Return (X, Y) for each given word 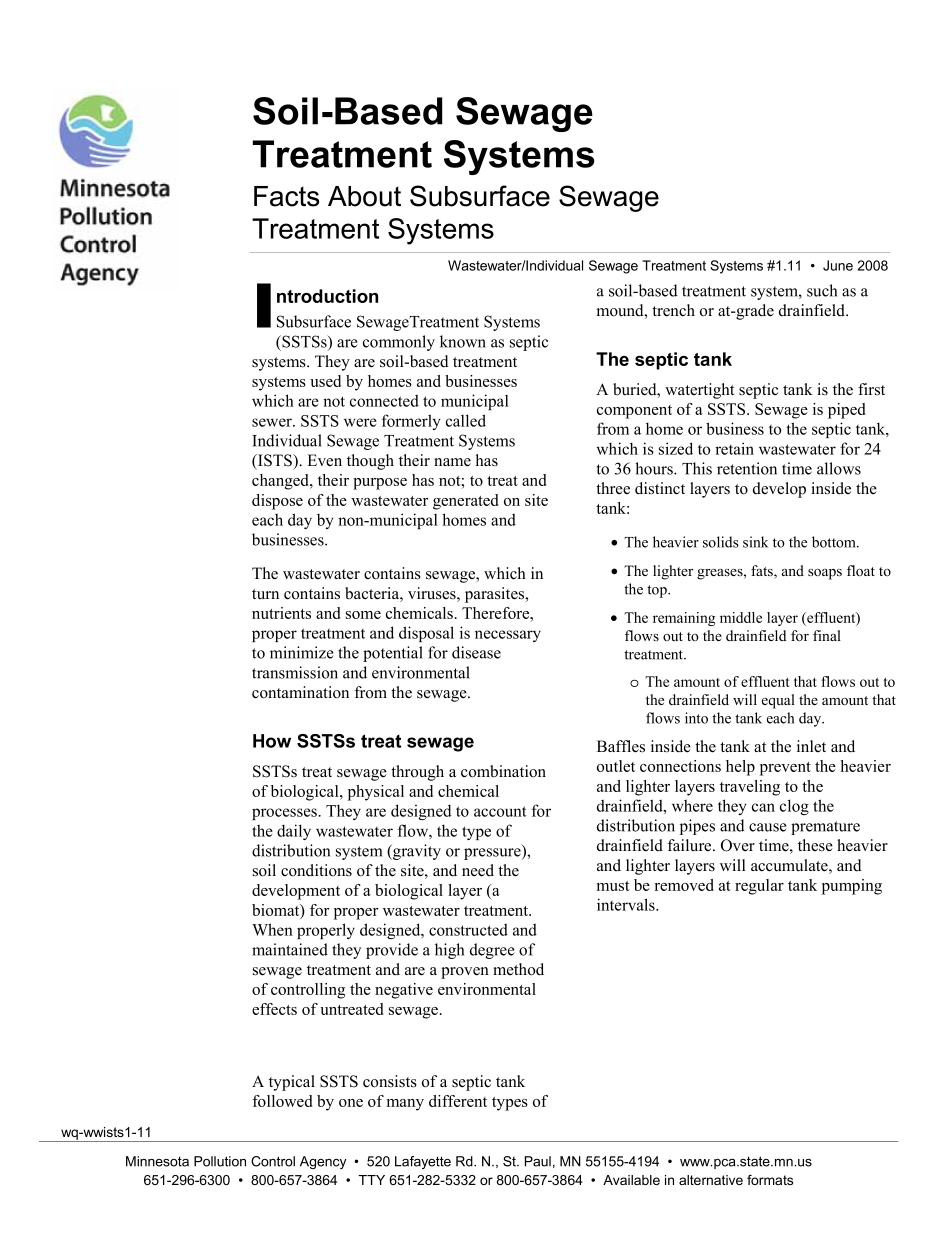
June (838, 265)
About (364, 196)
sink (755, 542)
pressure (493, 854)
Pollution (220, 1161)
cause (768, 827)
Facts (286, 196)
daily (294, 832)
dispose (277, 502)
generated (465, 502)
